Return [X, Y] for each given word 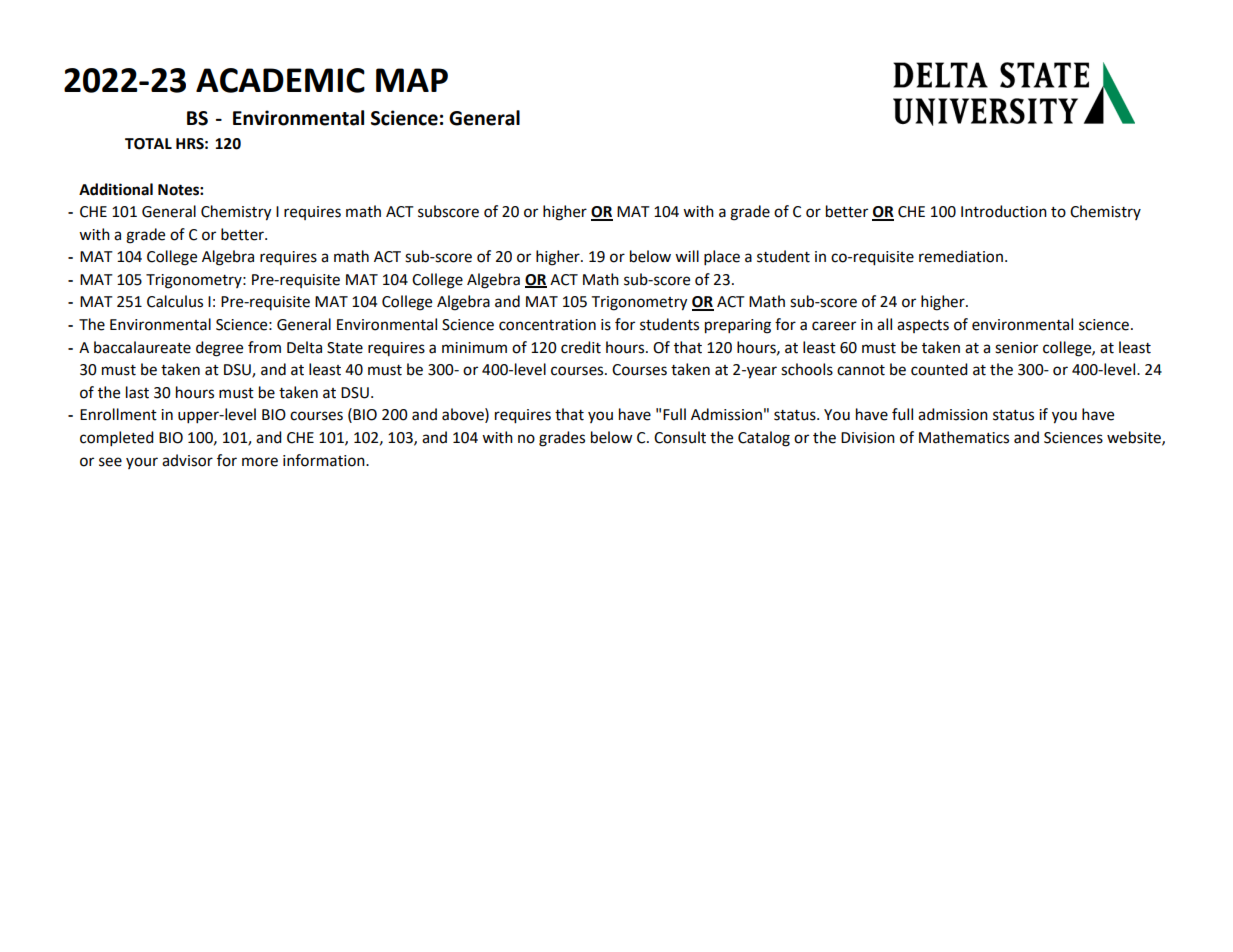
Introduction [1004, 211]
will [687, 256]
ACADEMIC [280, 80]
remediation [961, 256]
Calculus [175, 301]
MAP [412, 80]
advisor [187, 460]
